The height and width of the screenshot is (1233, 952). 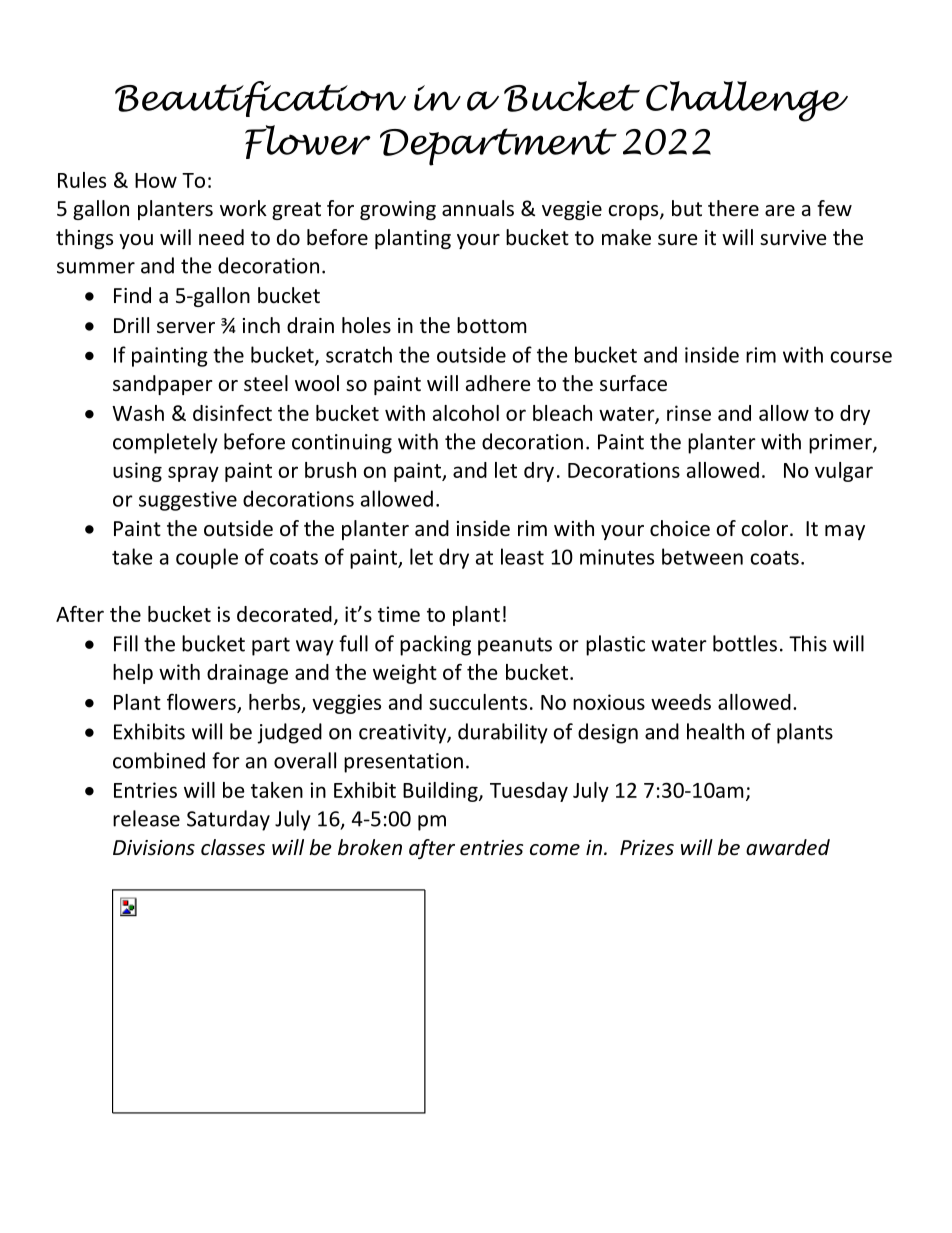 I want to click on color, so click(x=766, y=528).
